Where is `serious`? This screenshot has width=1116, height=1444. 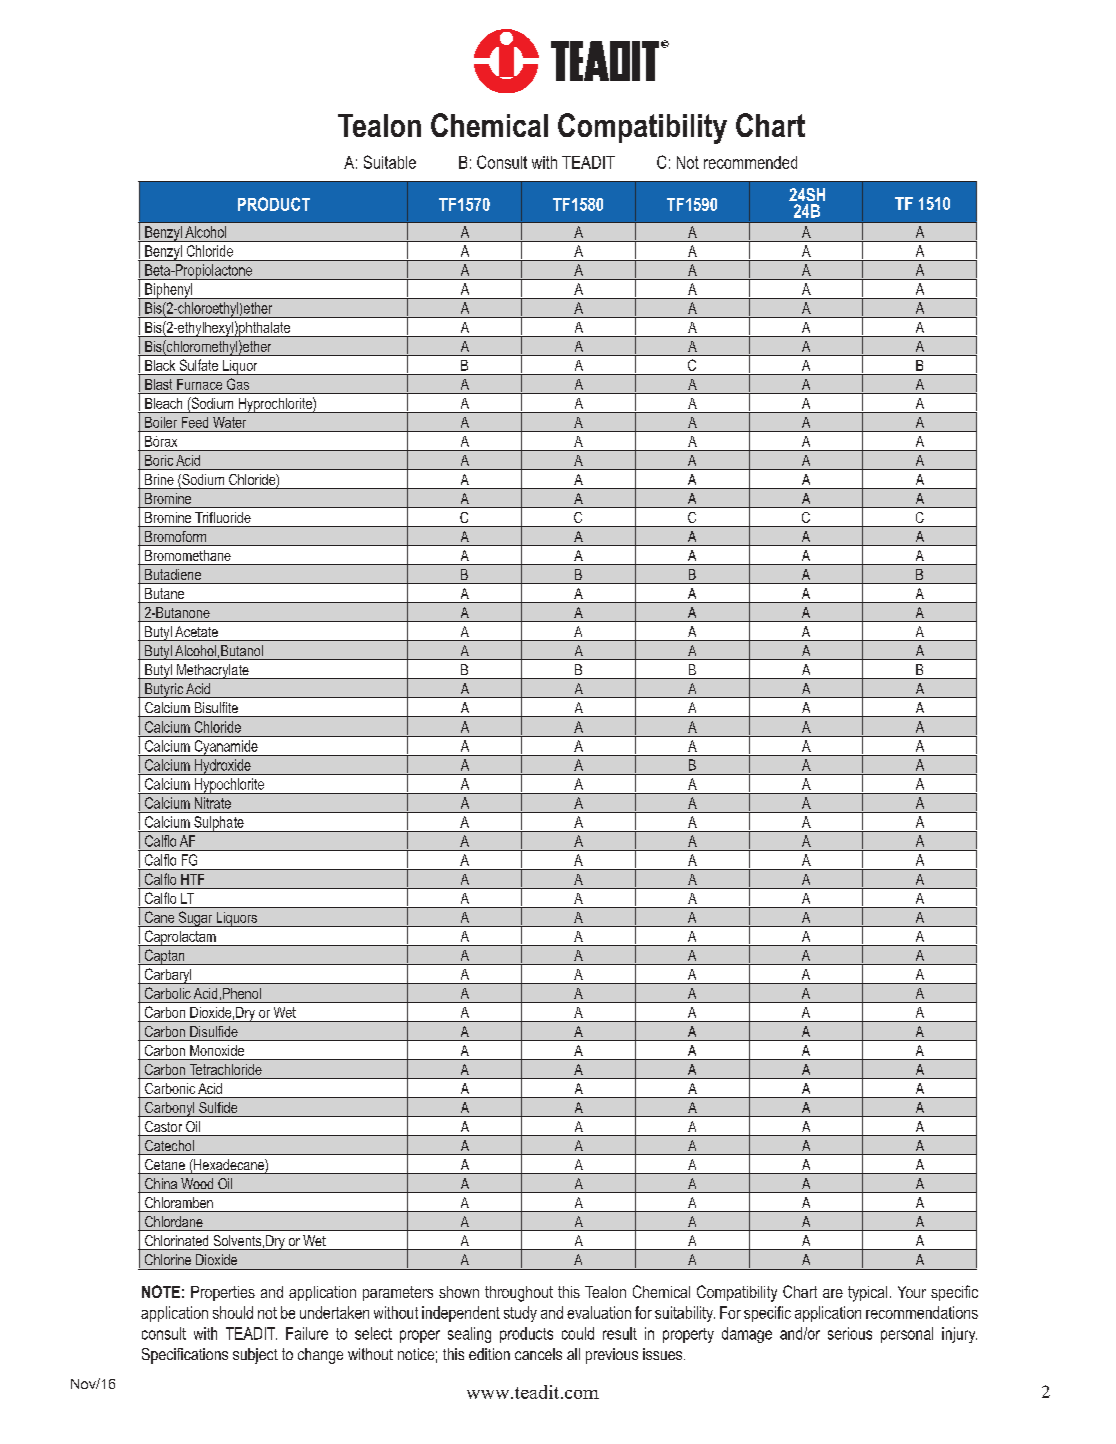 serious is located at coordinates (850, 1333).
